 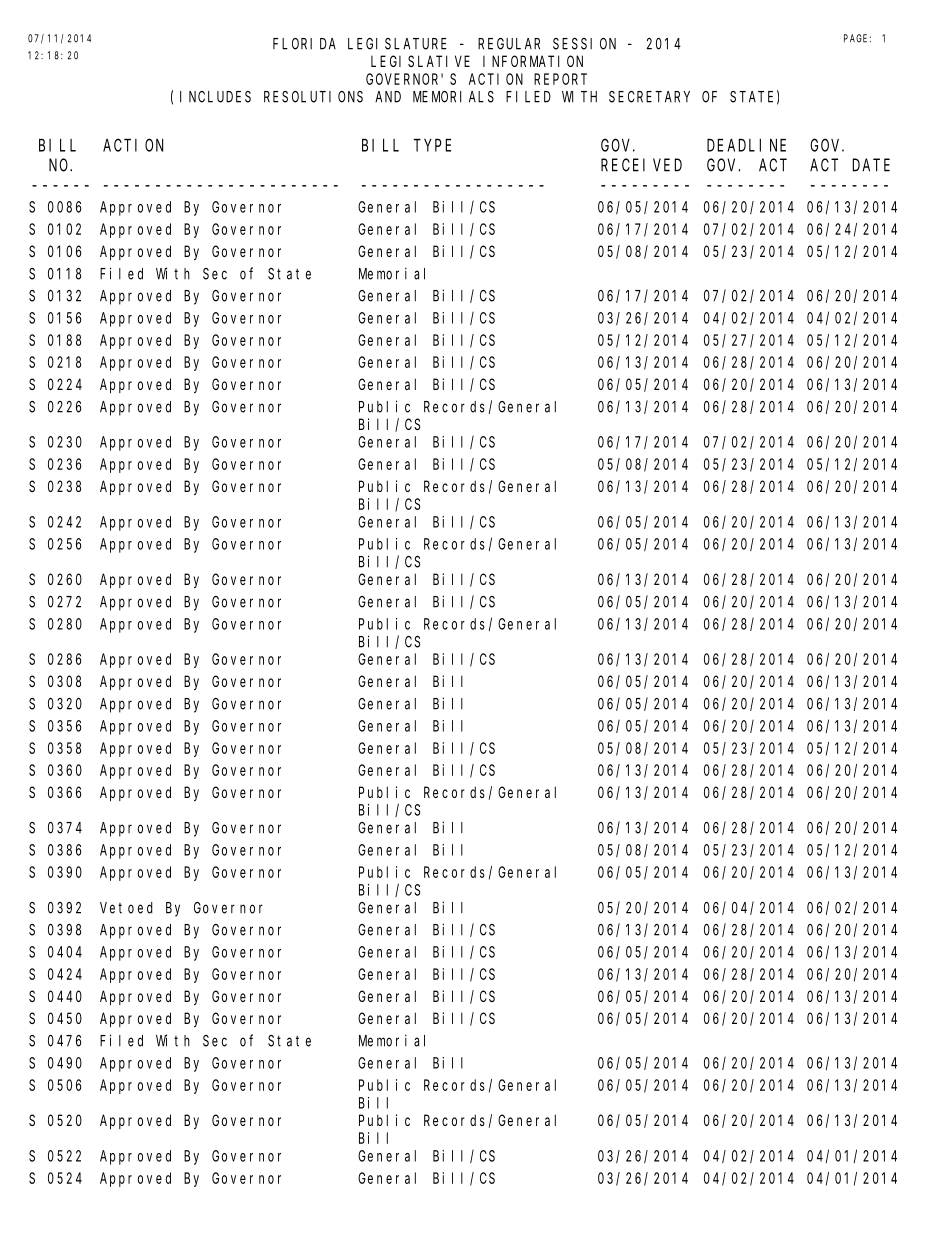 What do you see at coordinates (432, 145) in the screenshot?
I see `TYPE` at bounding box center [432, 145].
